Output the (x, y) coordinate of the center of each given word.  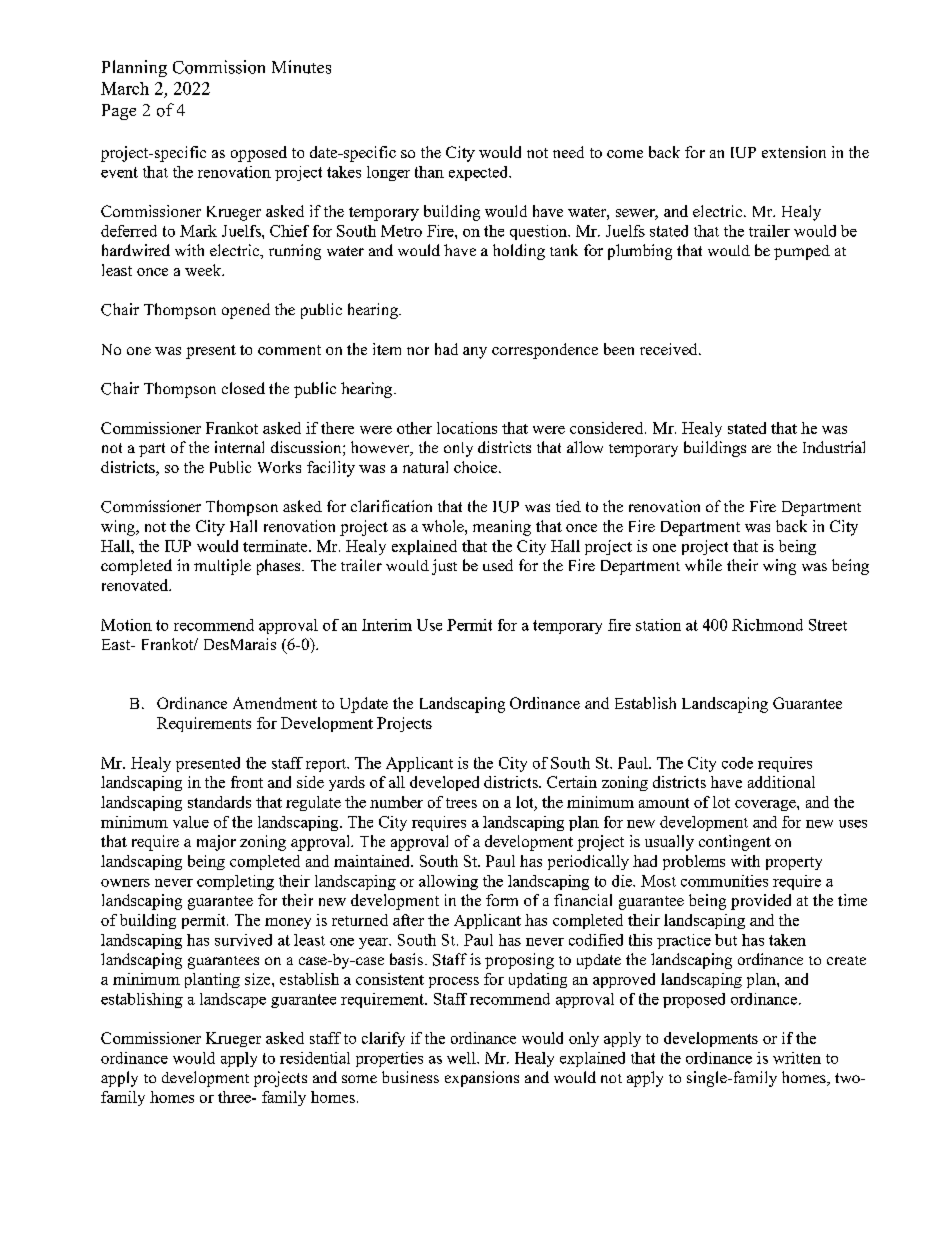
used (498, 565)
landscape (233, 1000)
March (125, 88)
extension (794, 152)
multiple (222, 567)
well (462, 1058)
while (703, 565)
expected (480, 173)
